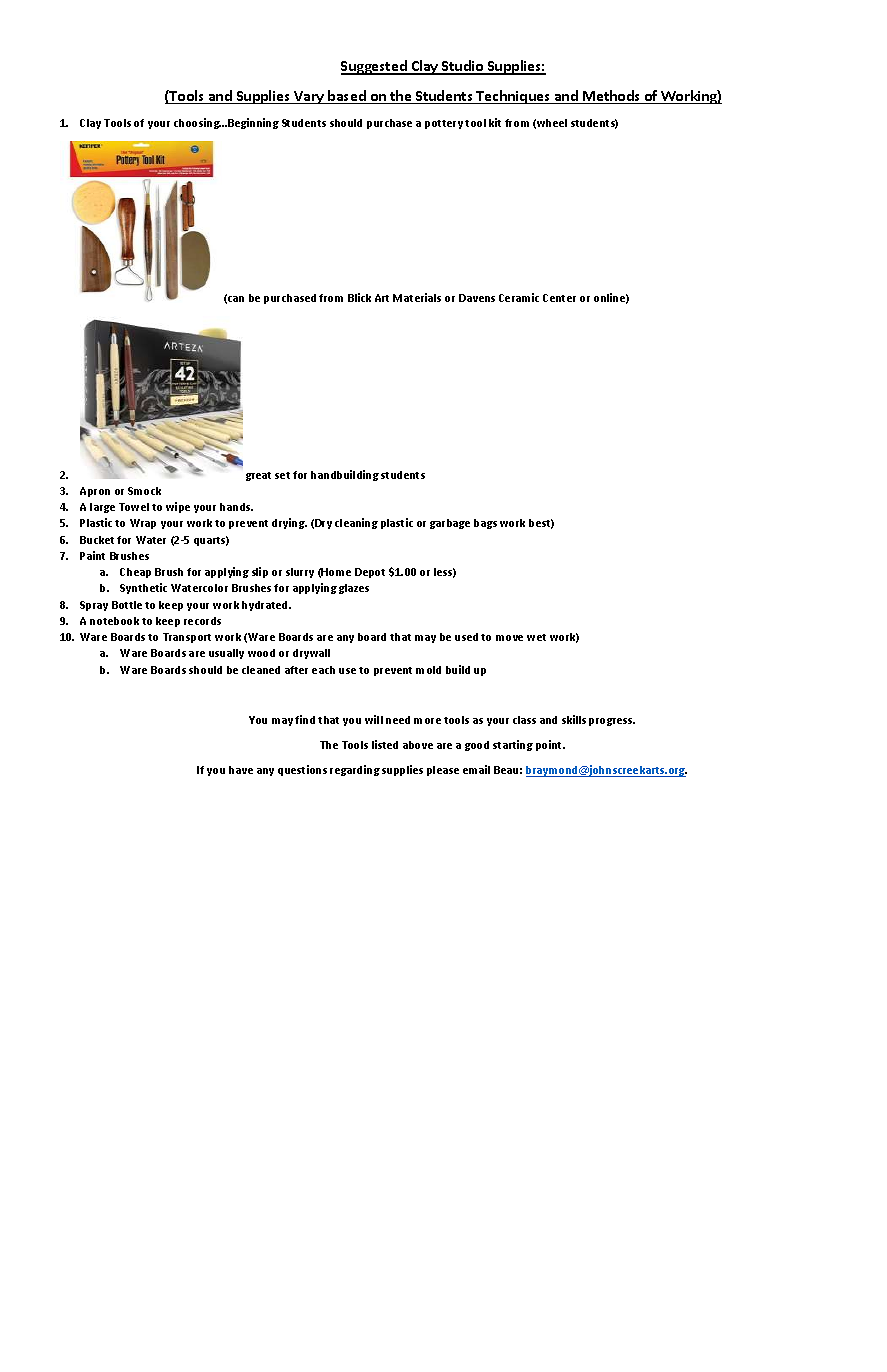 This screenshot has width=887, height=1372. I want to click on Vary, so click(309, 97).
